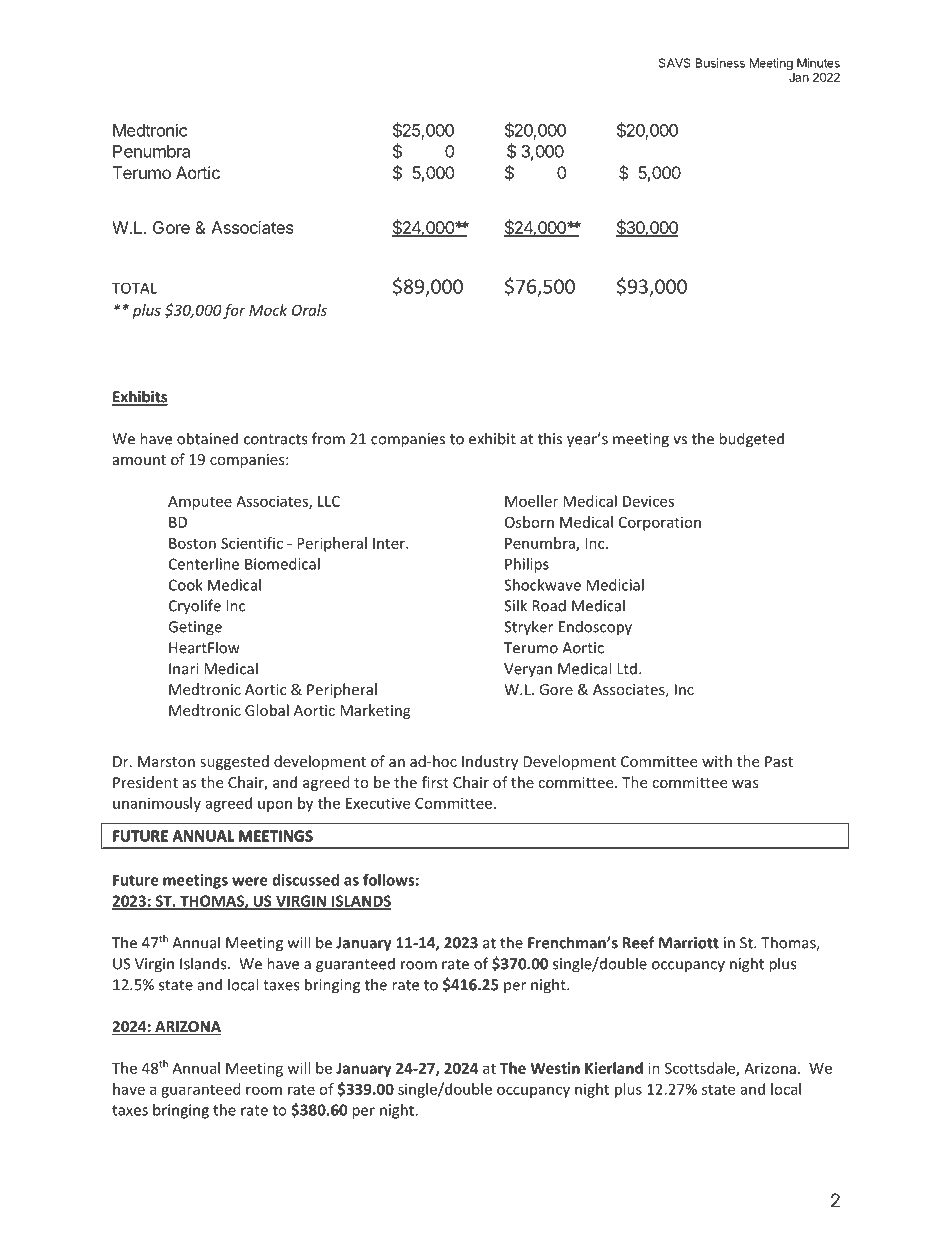 The height and width of the document is (1233, 952). I want to click on Business, so click(720, 63).
